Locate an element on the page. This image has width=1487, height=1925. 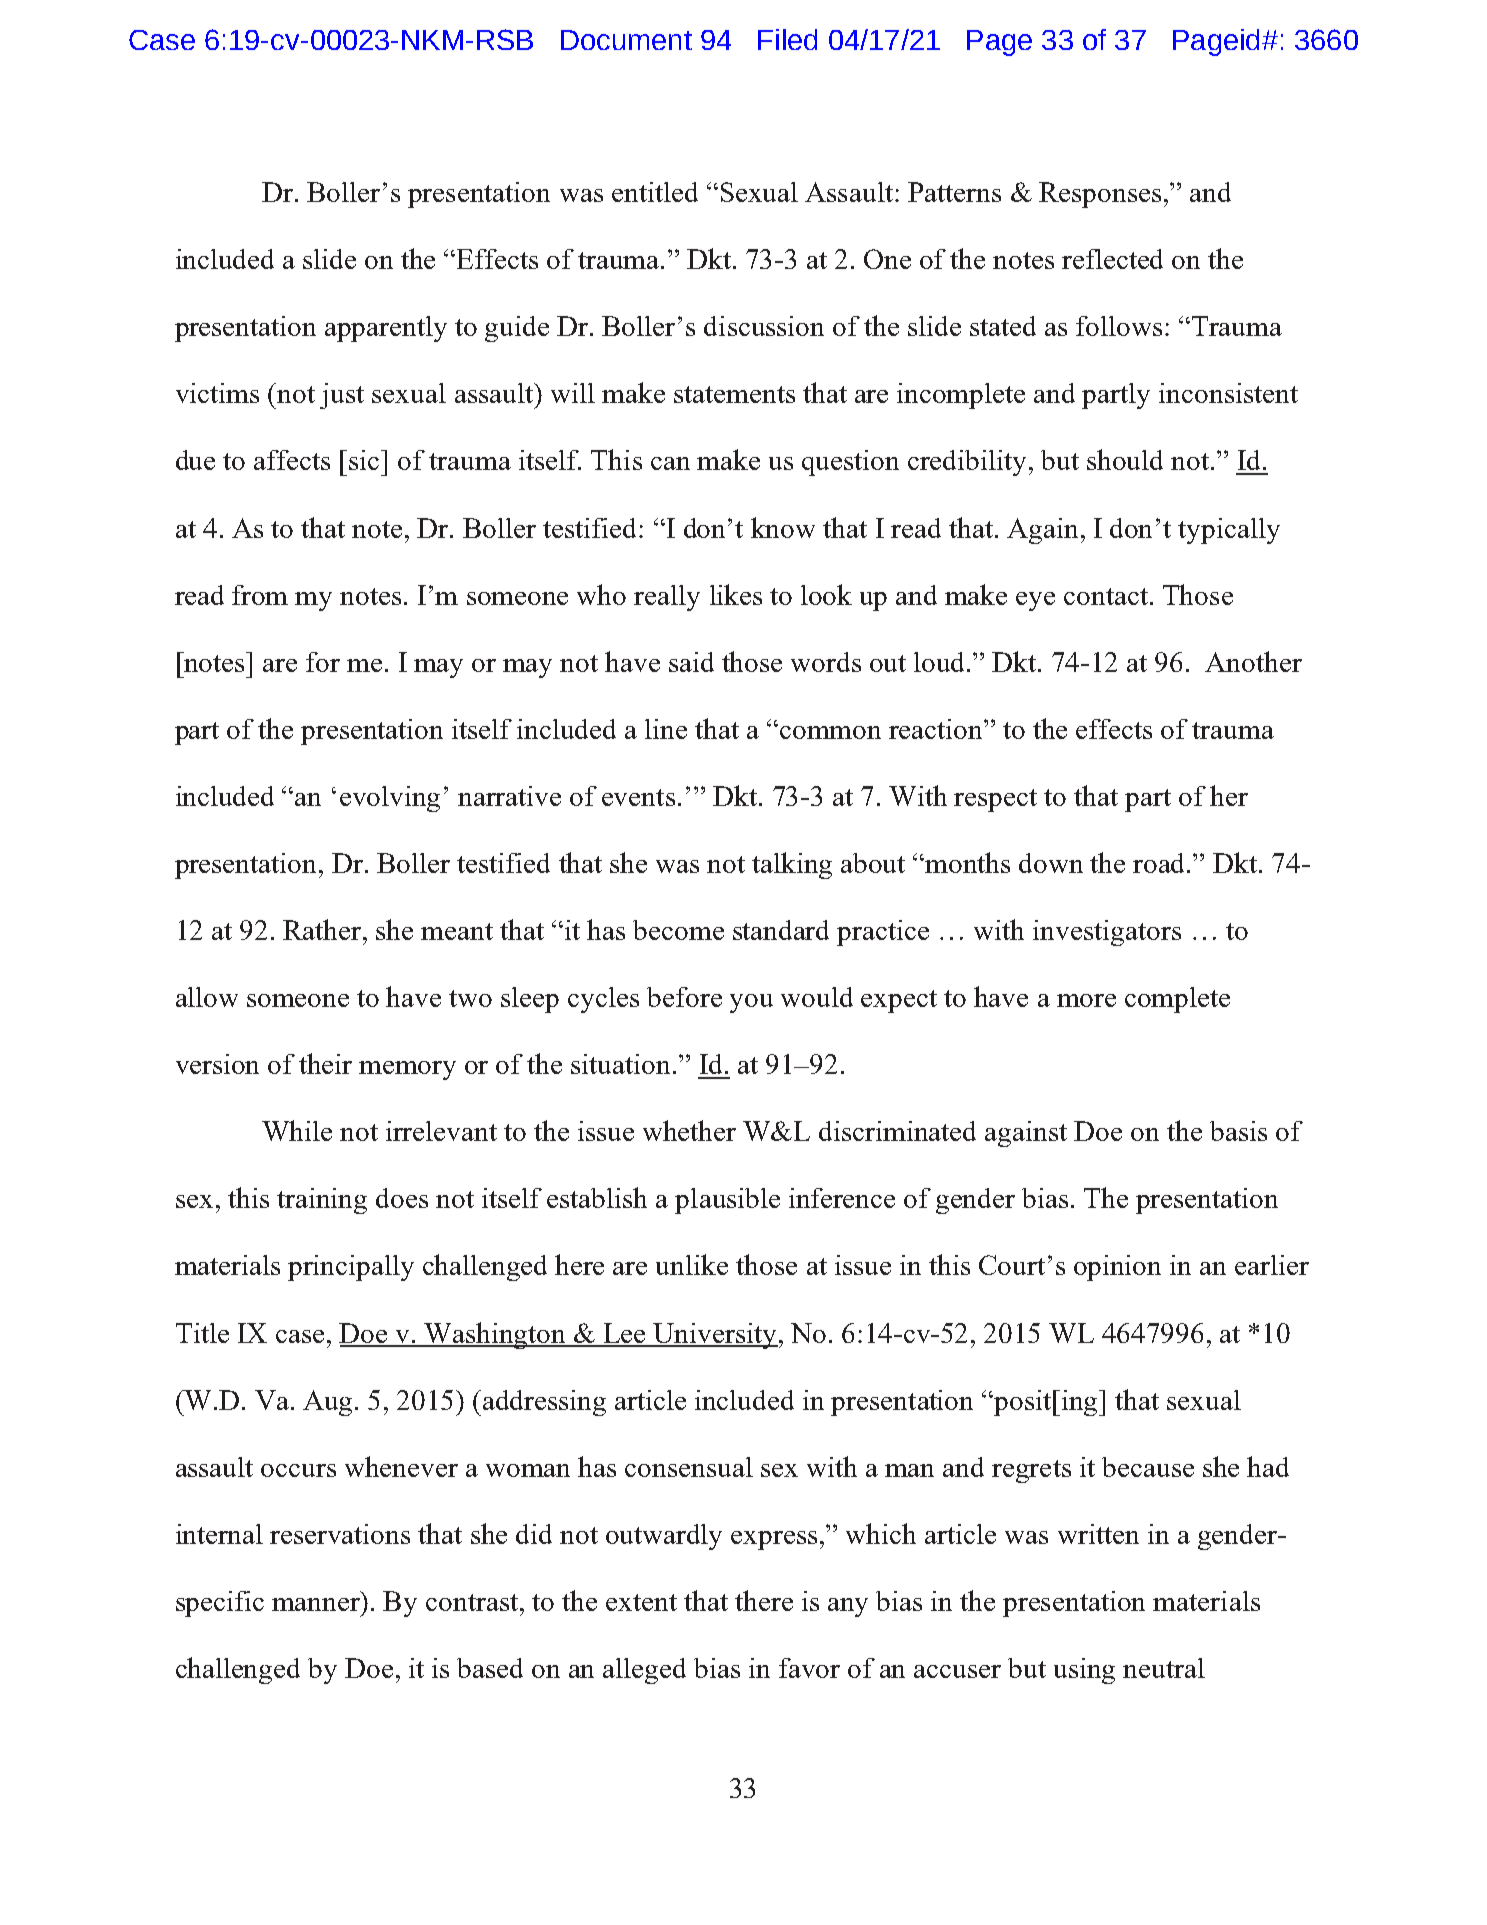
talking is located at coordinates (792, 865).
